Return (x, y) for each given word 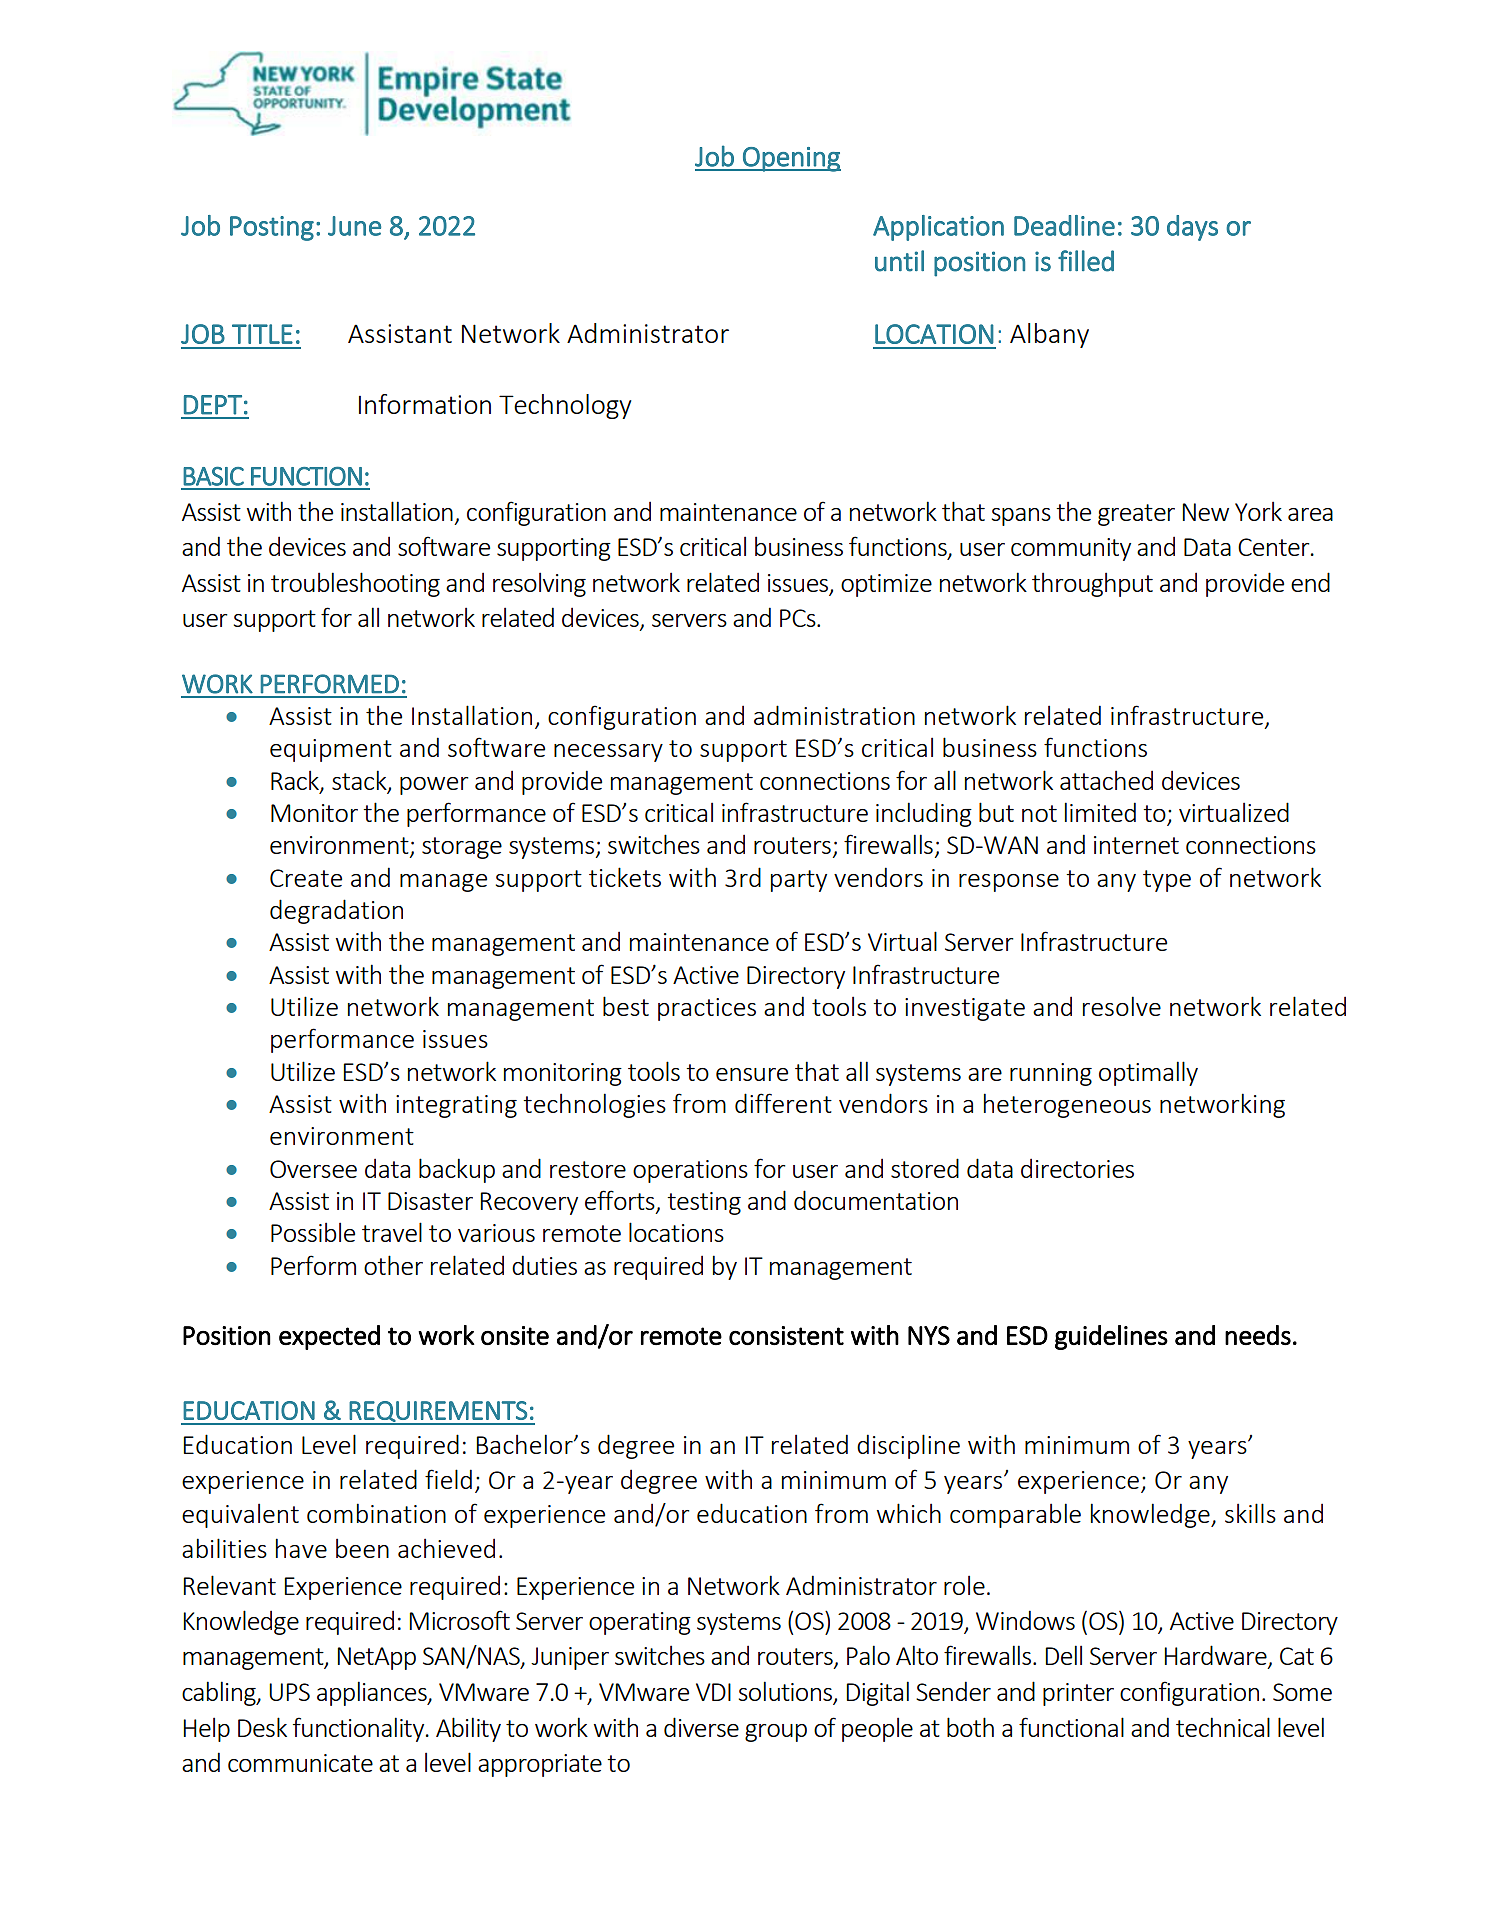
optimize (886, 585)
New (1205, 512)
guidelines (1111, 1337)
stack (360, 781)
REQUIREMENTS (438, 1412)
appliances (373, 1693)
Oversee (313, 1169)
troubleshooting (355, 584)
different (783, 1103)
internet (1136, 845)
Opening (791, 159)
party (799, 881)
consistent (786, 1335)
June (354, 226)
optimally (1148, 1073)
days (1192, 228)
